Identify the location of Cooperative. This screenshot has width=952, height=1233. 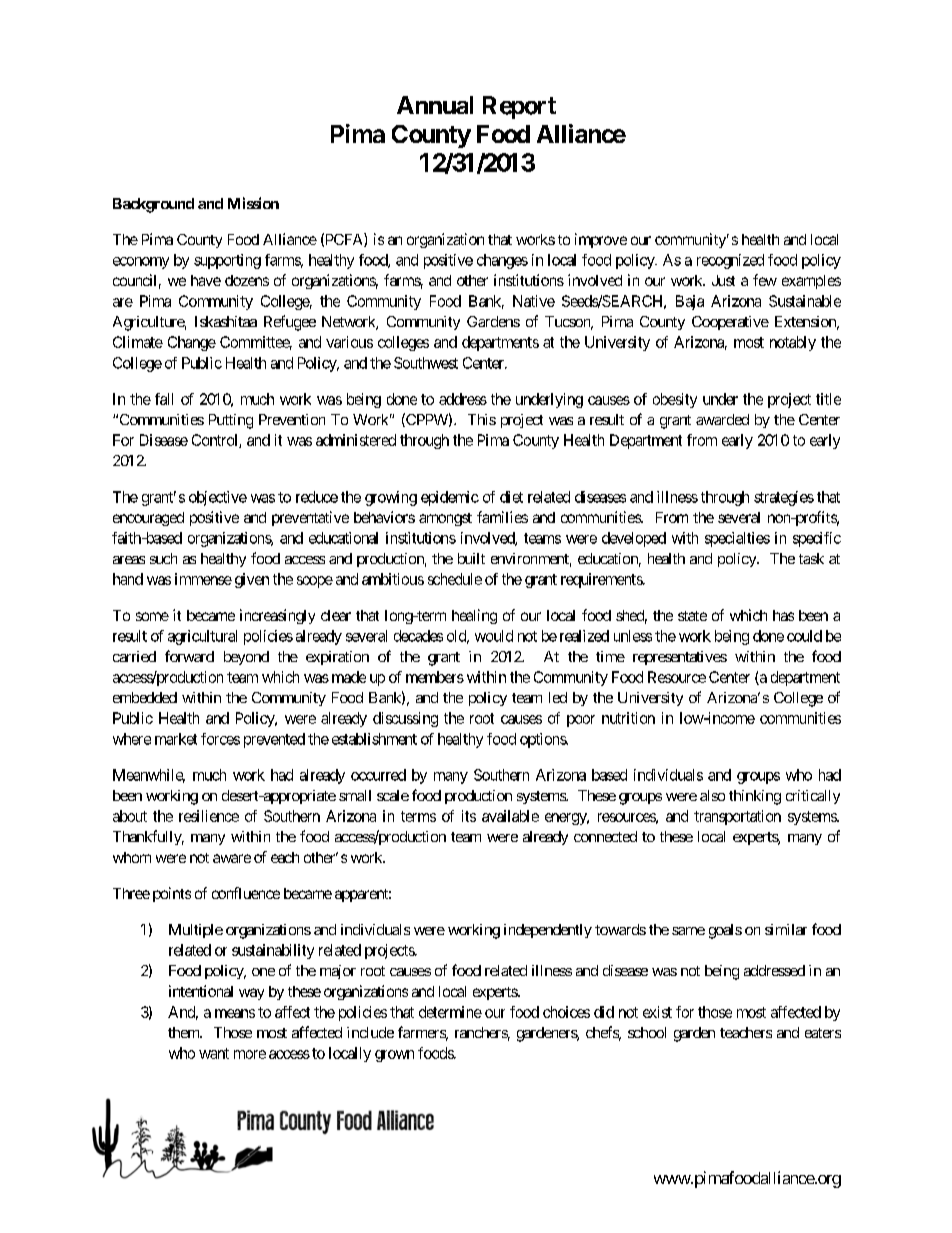
(730, 323).
